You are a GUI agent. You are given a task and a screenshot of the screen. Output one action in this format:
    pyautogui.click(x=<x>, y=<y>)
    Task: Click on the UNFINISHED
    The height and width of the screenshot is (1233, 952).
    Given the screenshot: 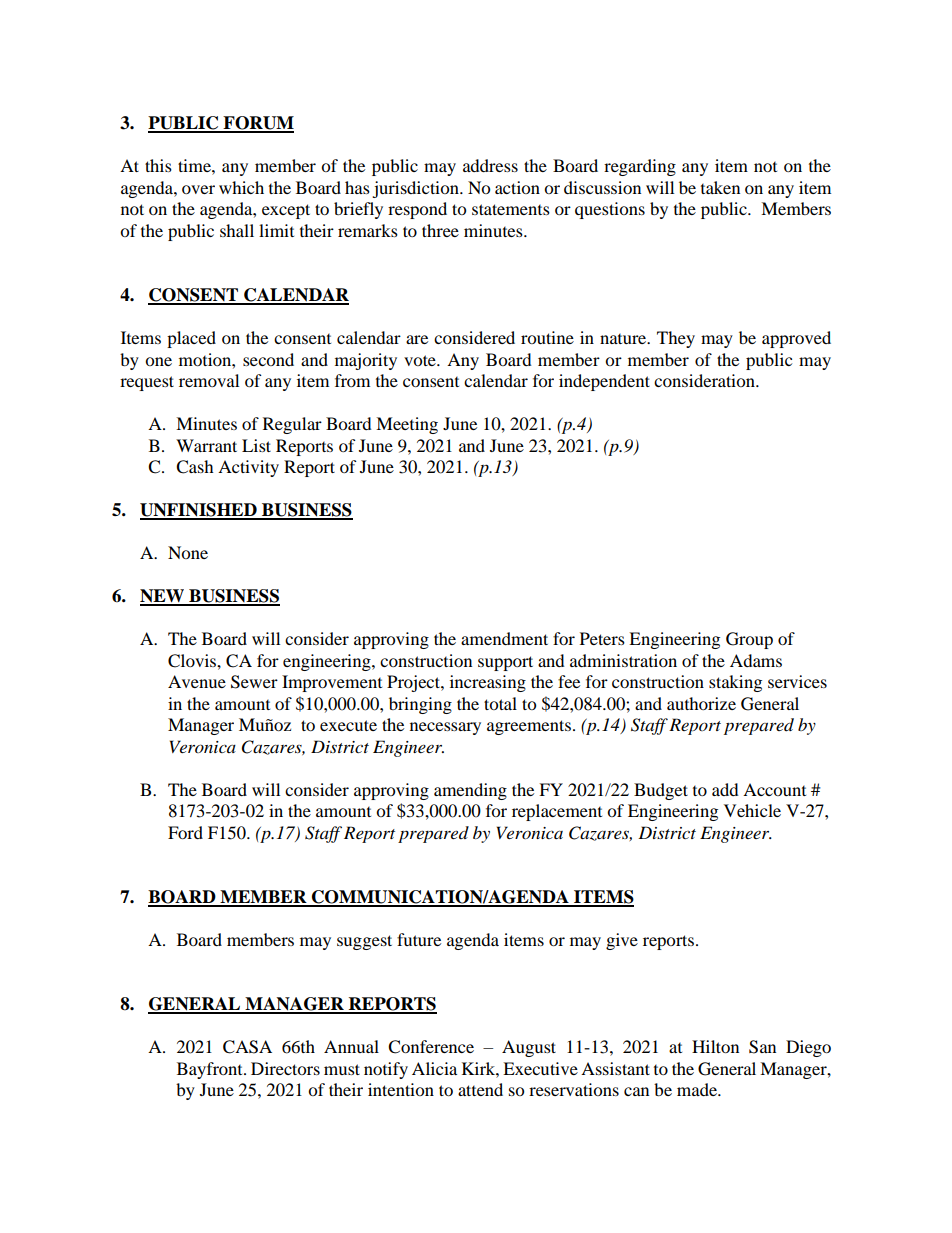 What is the action you would take?
    pyautogui.click(x=199, y=511)
